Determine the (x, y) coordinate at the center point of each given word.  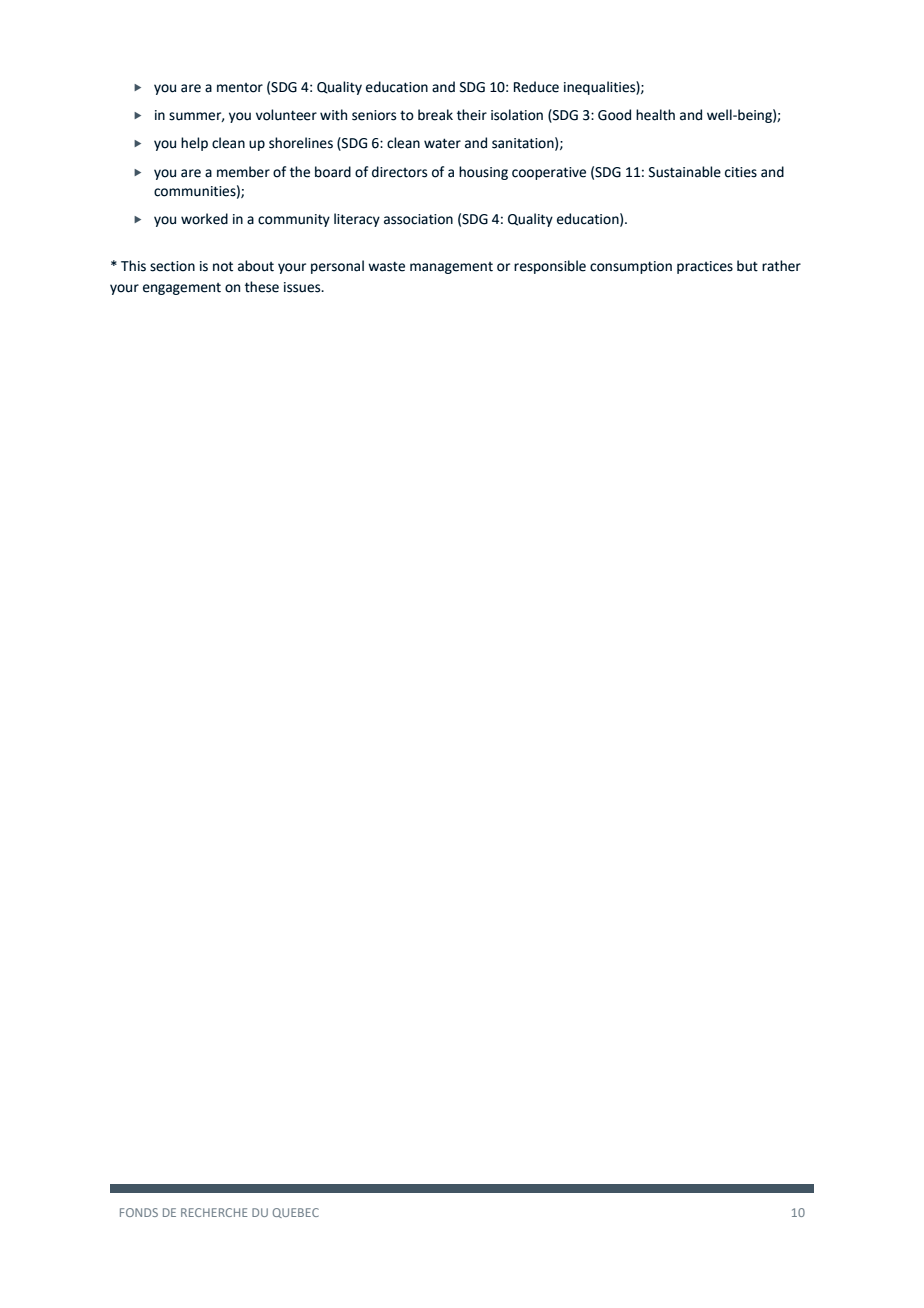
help (194, 144)
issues (303, 287)
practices (705, 267)
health (655, 115)
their (472, 115)
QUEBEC (296, 1213)
